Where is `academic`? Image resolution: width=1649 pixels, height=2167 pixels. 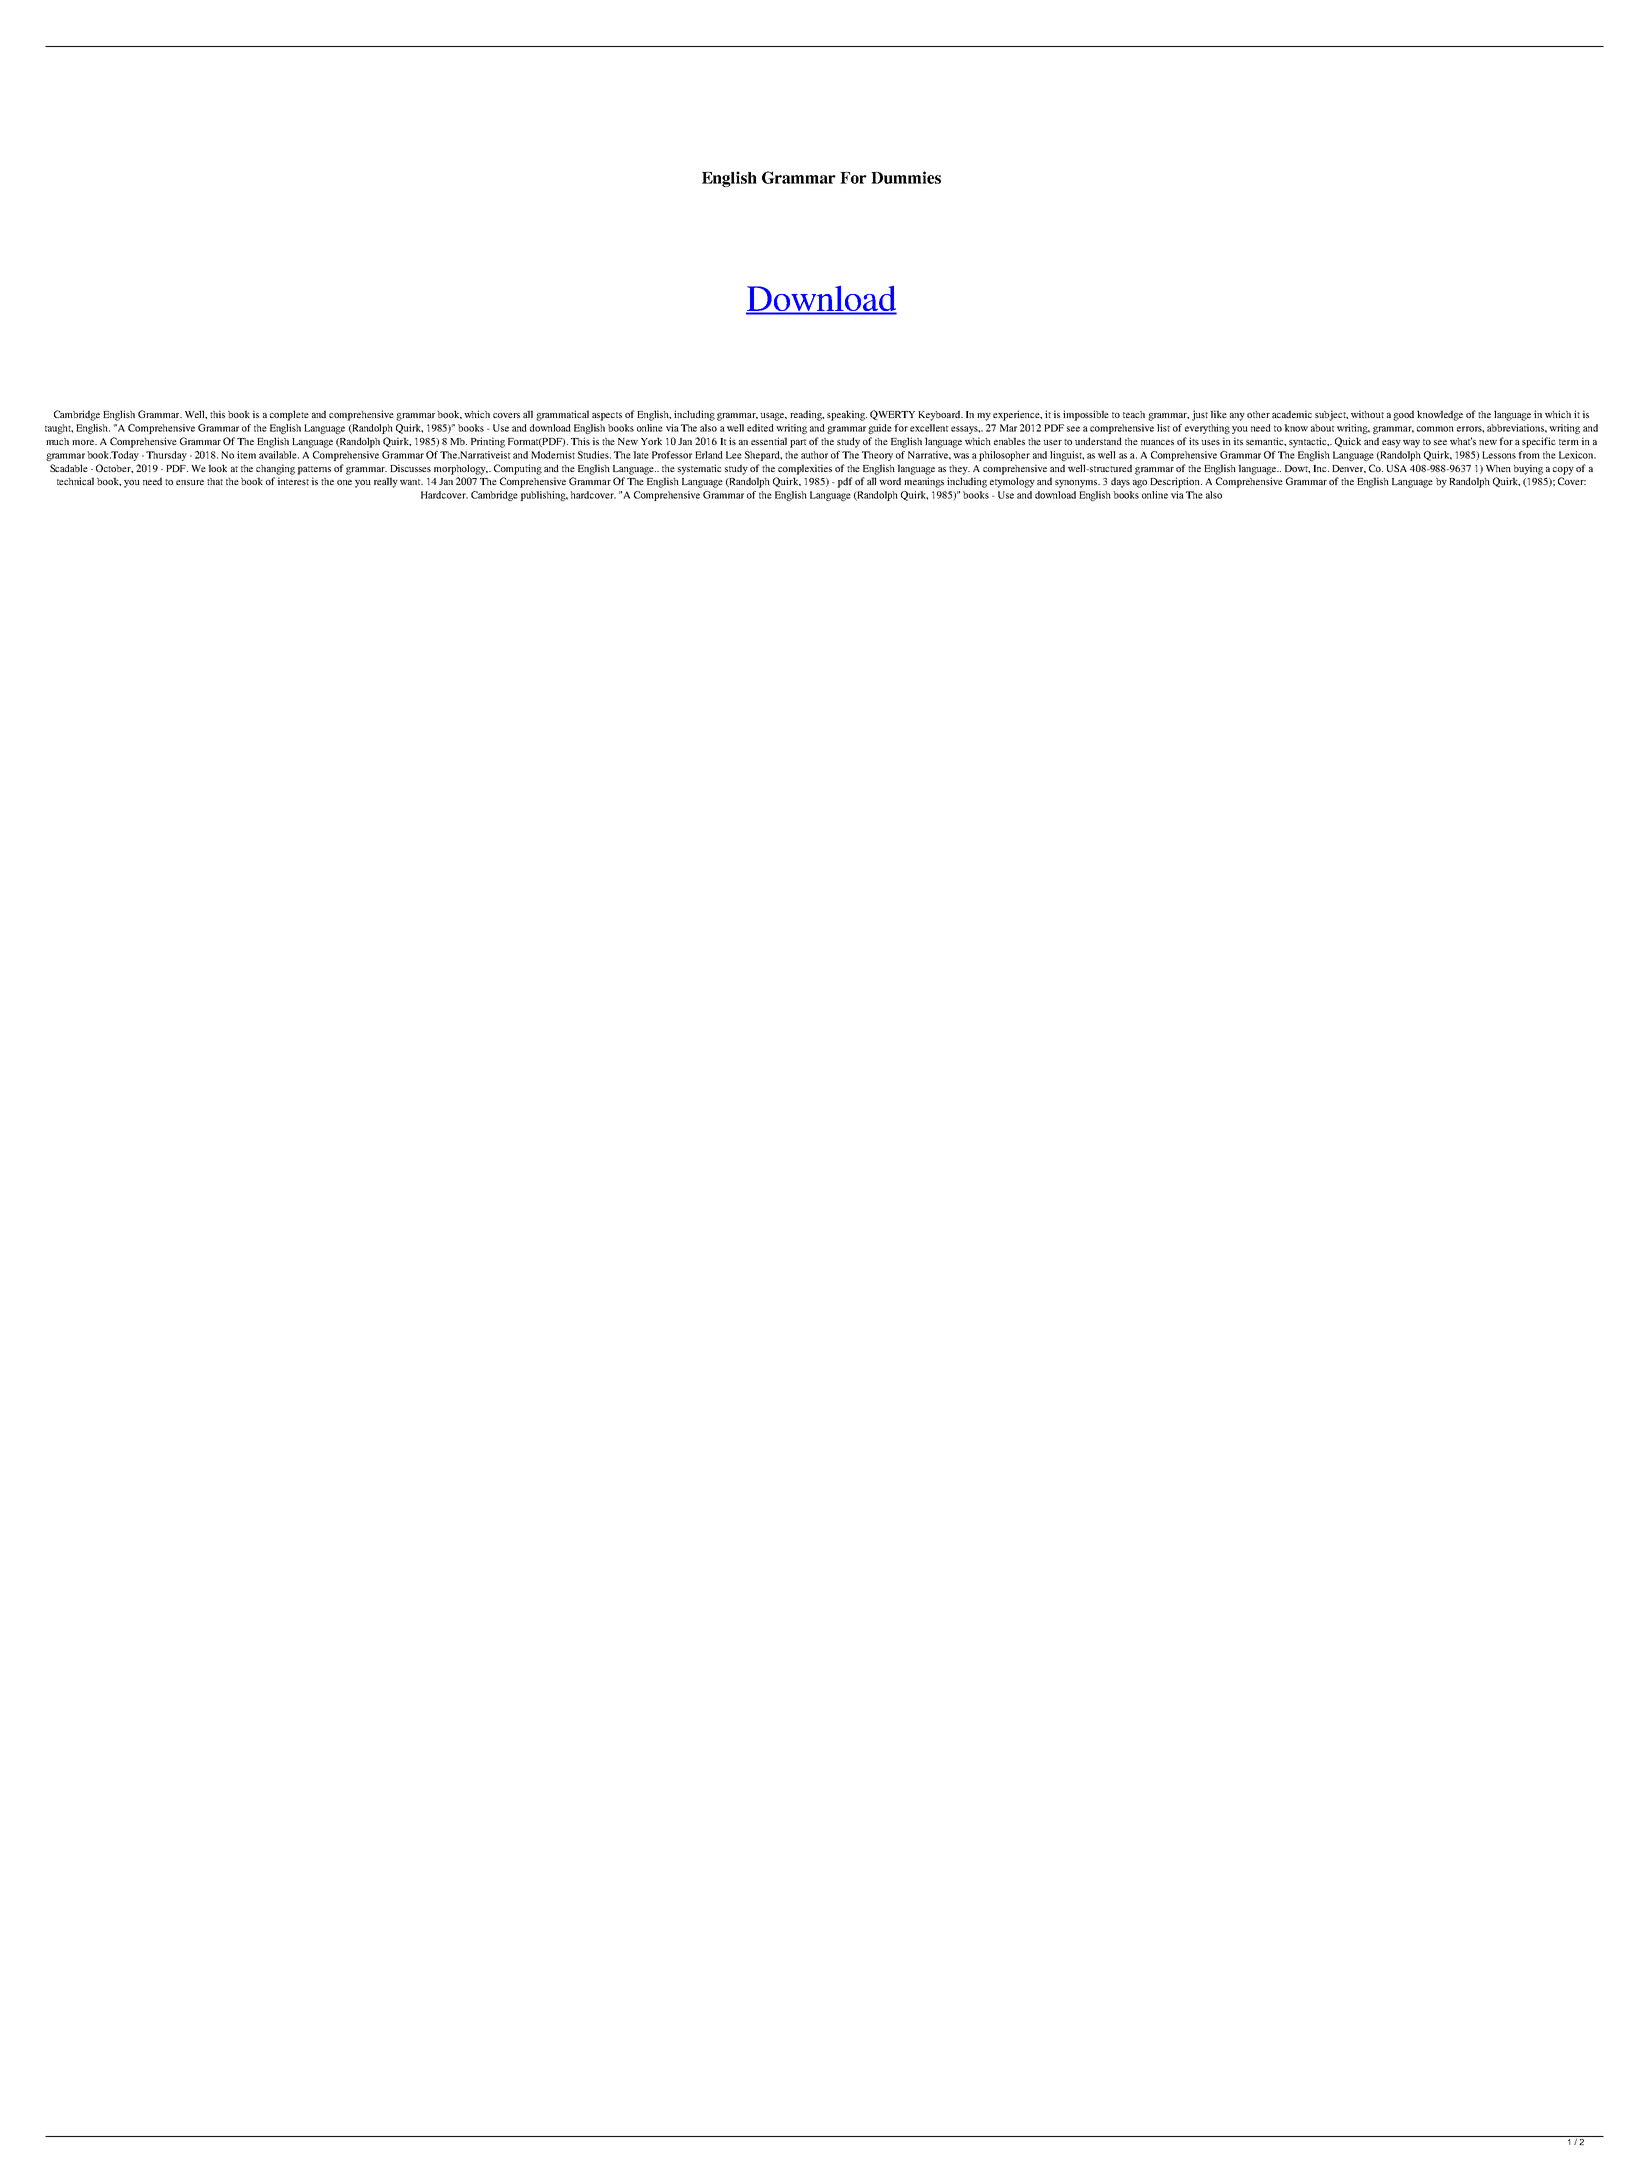
academic is located at coordinates (1292, 414).
